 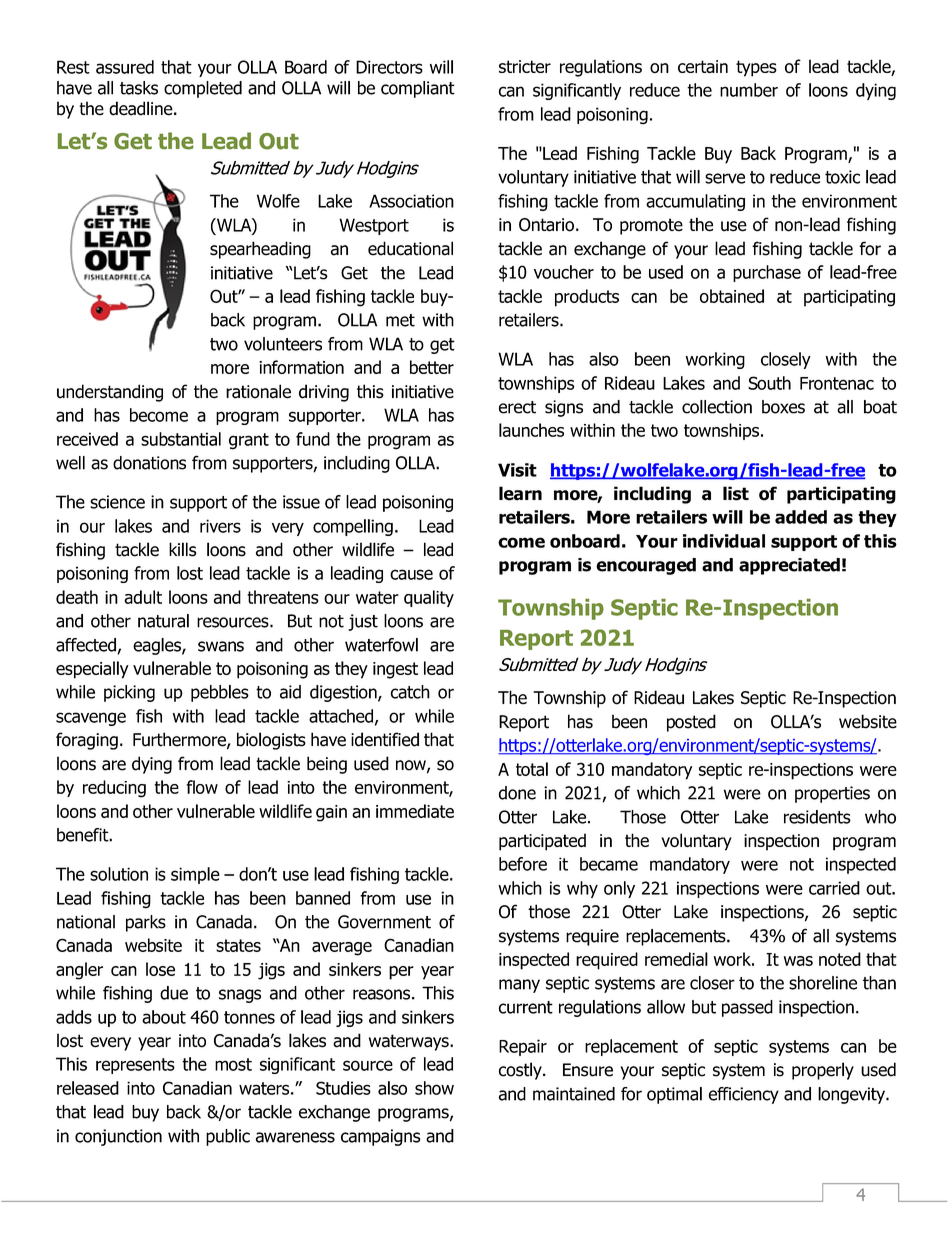 I want to click on show, so click(x=434, y=1088).
